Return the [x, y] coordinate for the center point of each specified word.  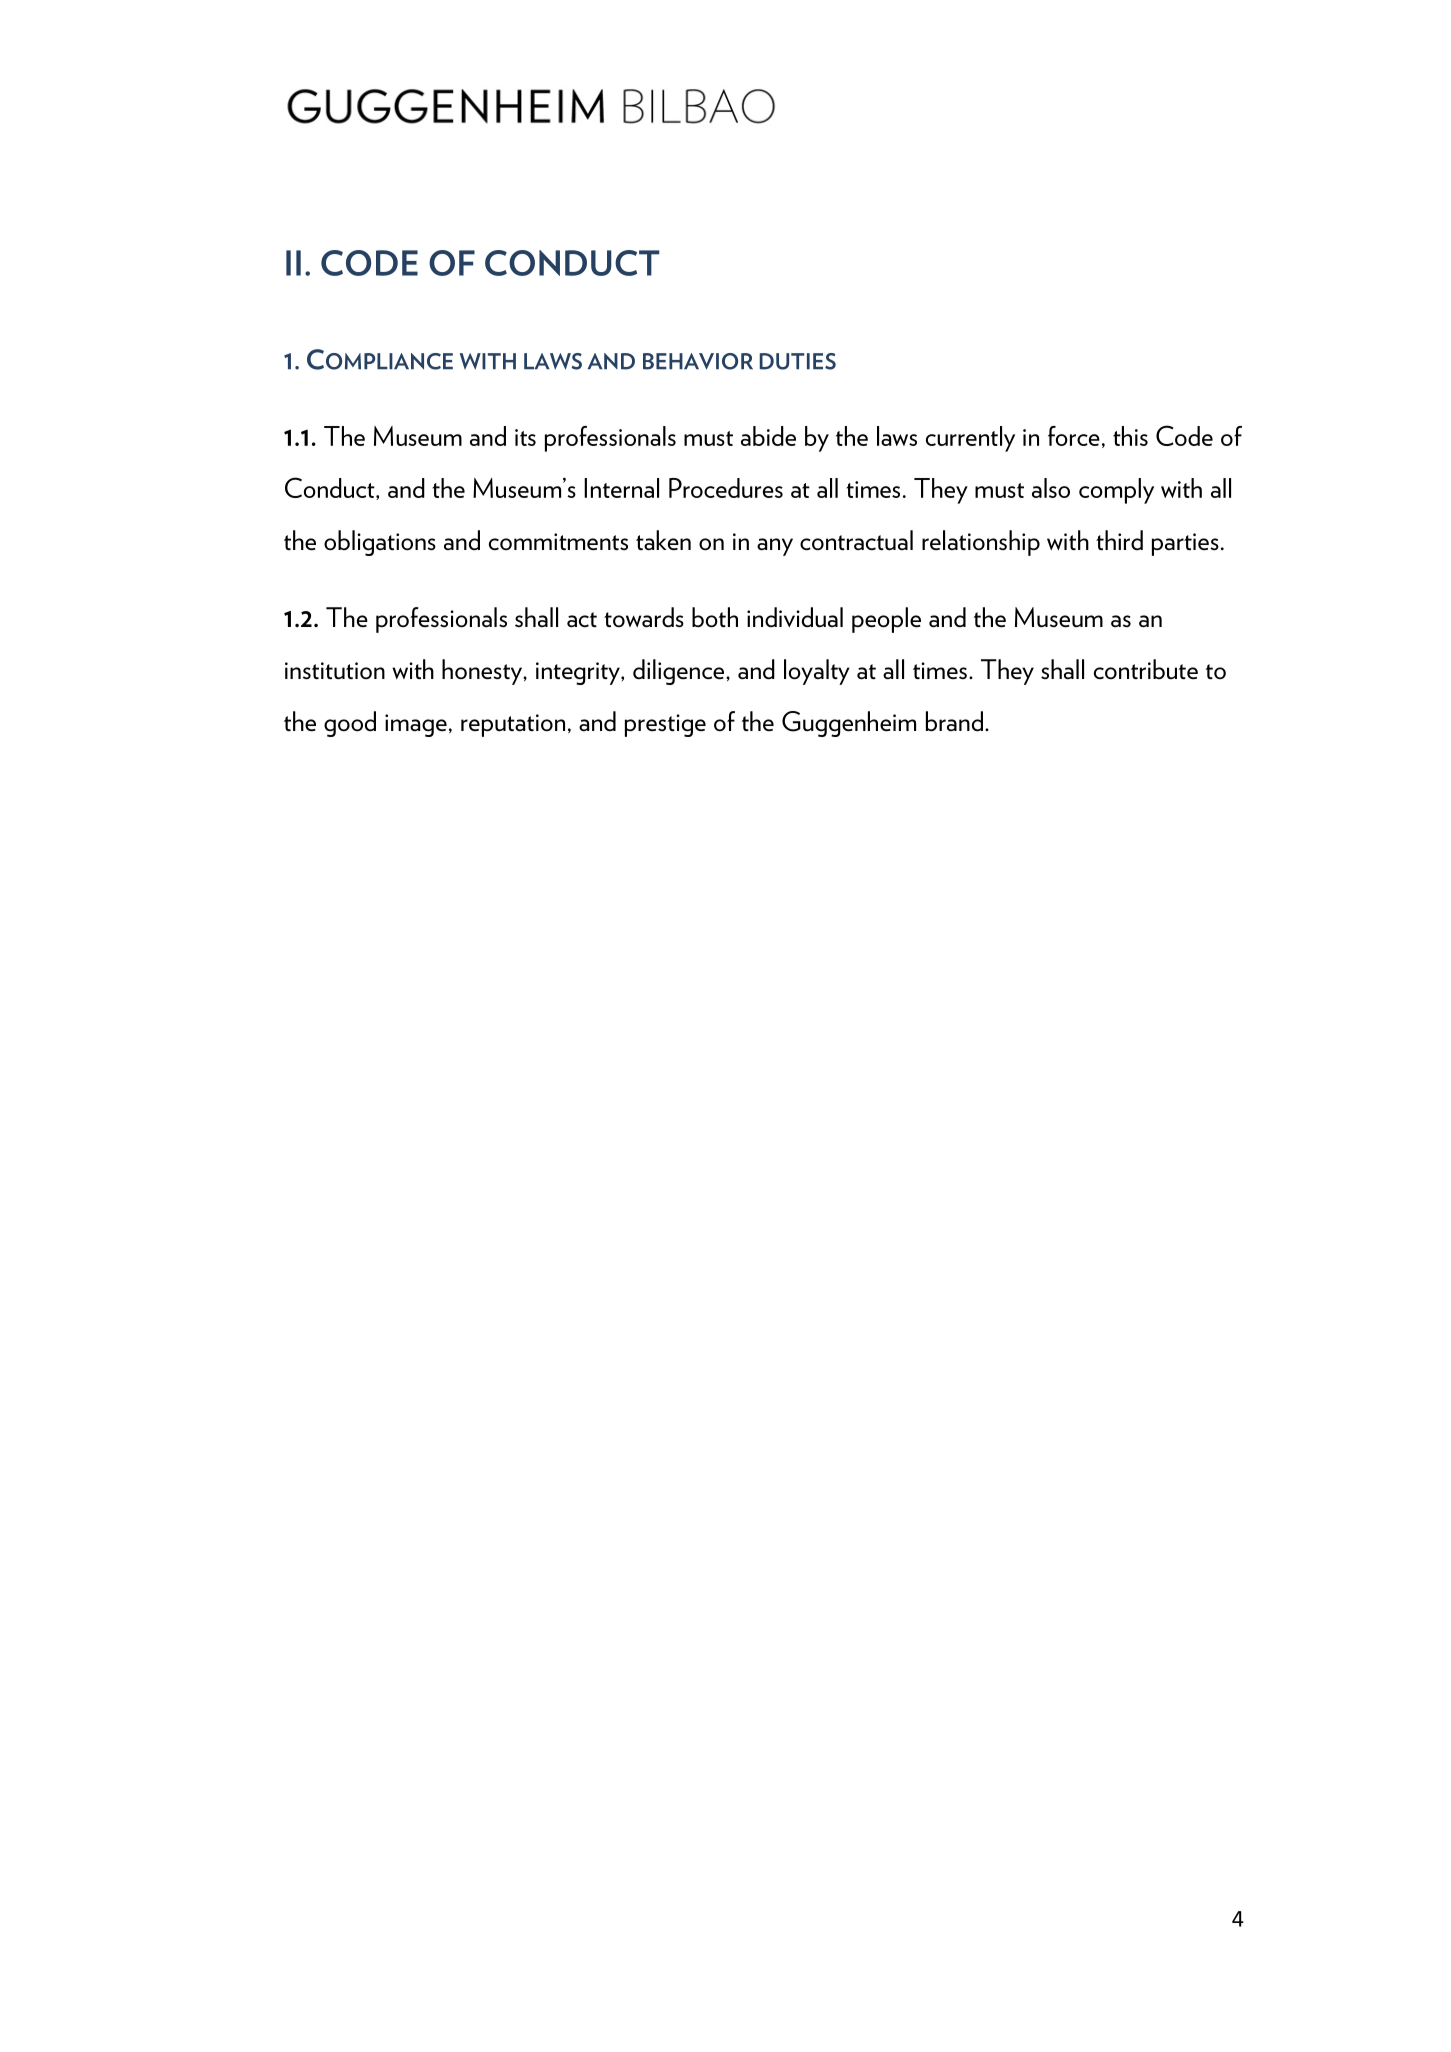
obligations [380, 543]
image [416, 725]
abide [768, 436]
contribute [1146, 669]
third [1119, 540]
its [525, 437]
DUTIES [798, 361]
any [775, 547]
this [1130, 436]
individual [795, 617]
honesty [483, 672]
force [1074, 436]
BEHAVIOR [698, 361]
